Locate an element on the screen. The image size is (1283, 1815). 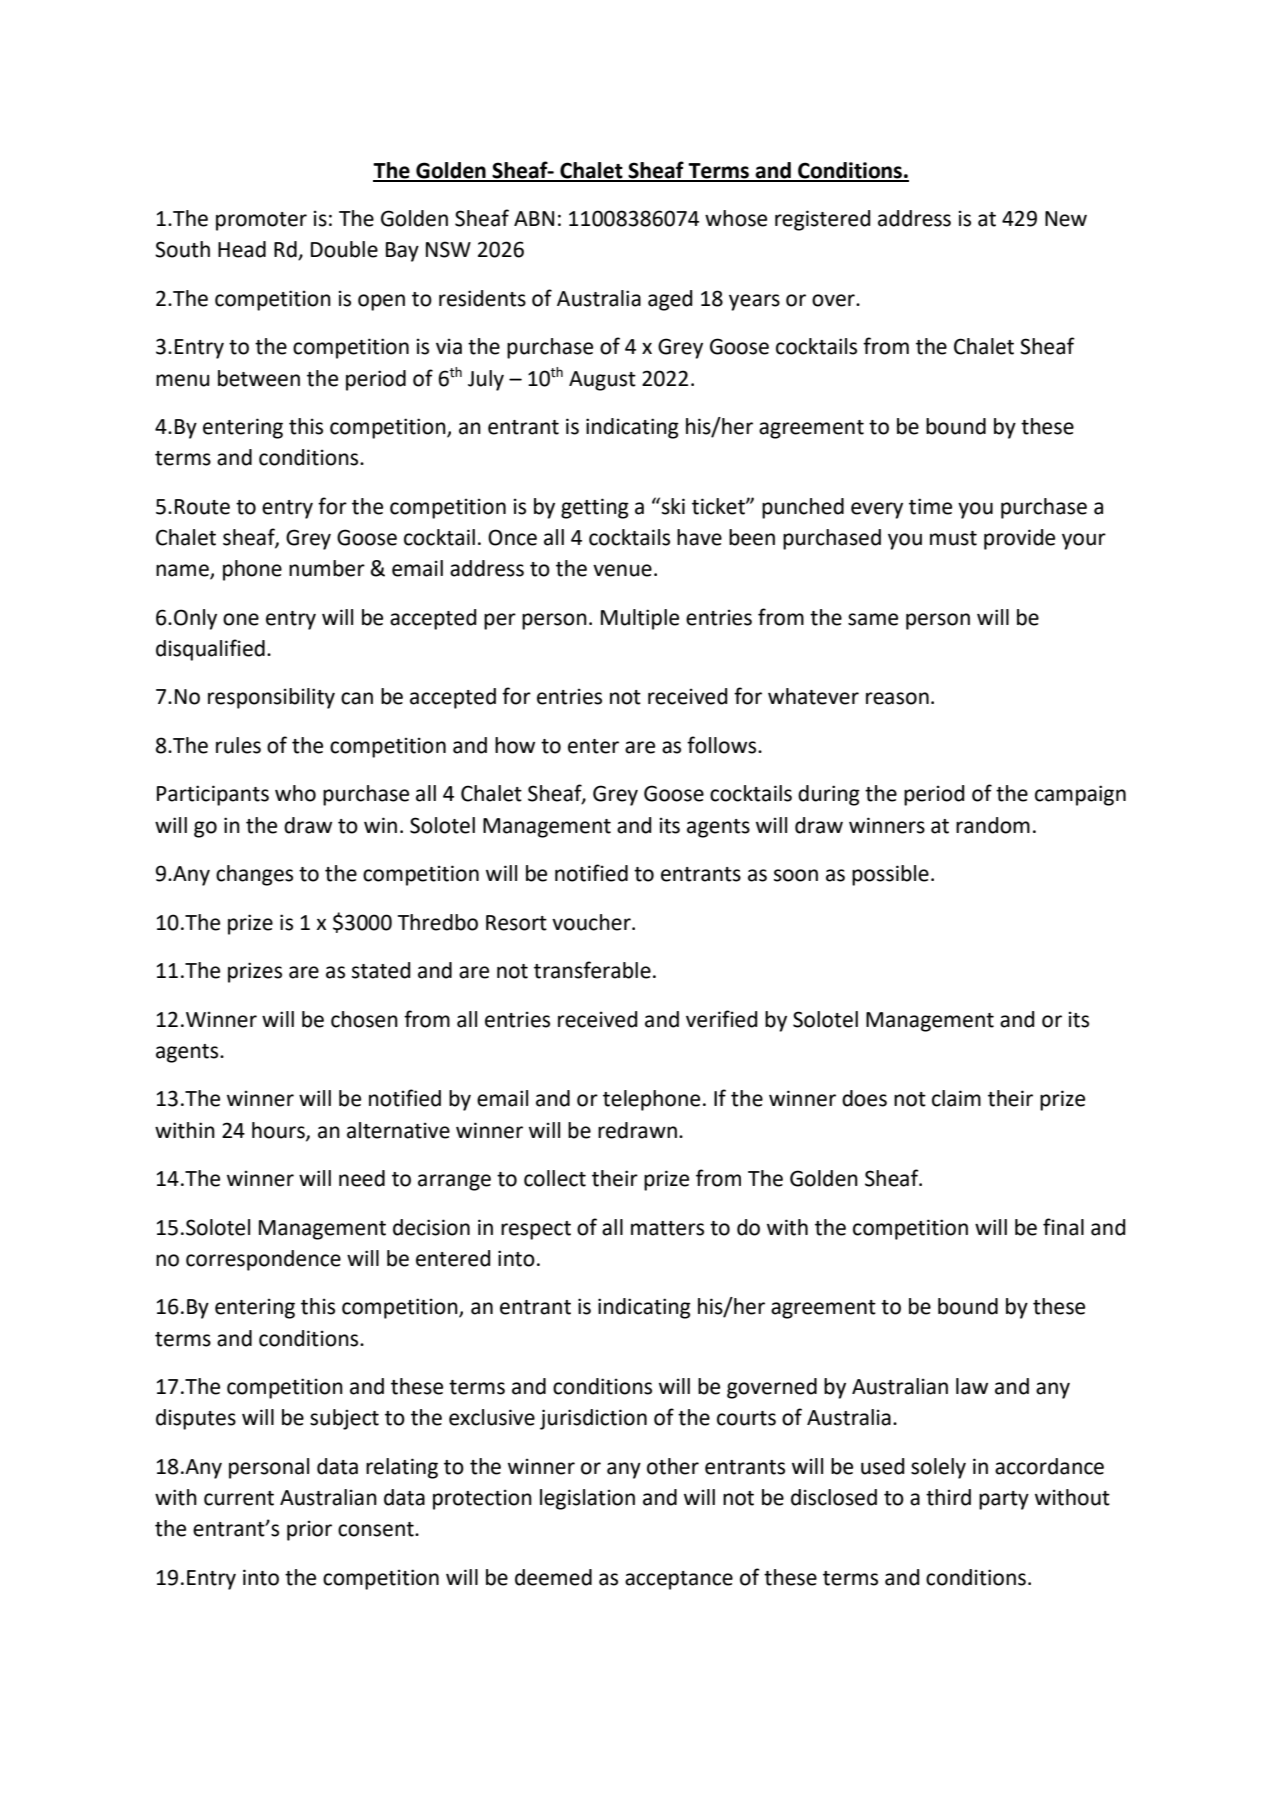
New is located at coordinates (1066, 219).
